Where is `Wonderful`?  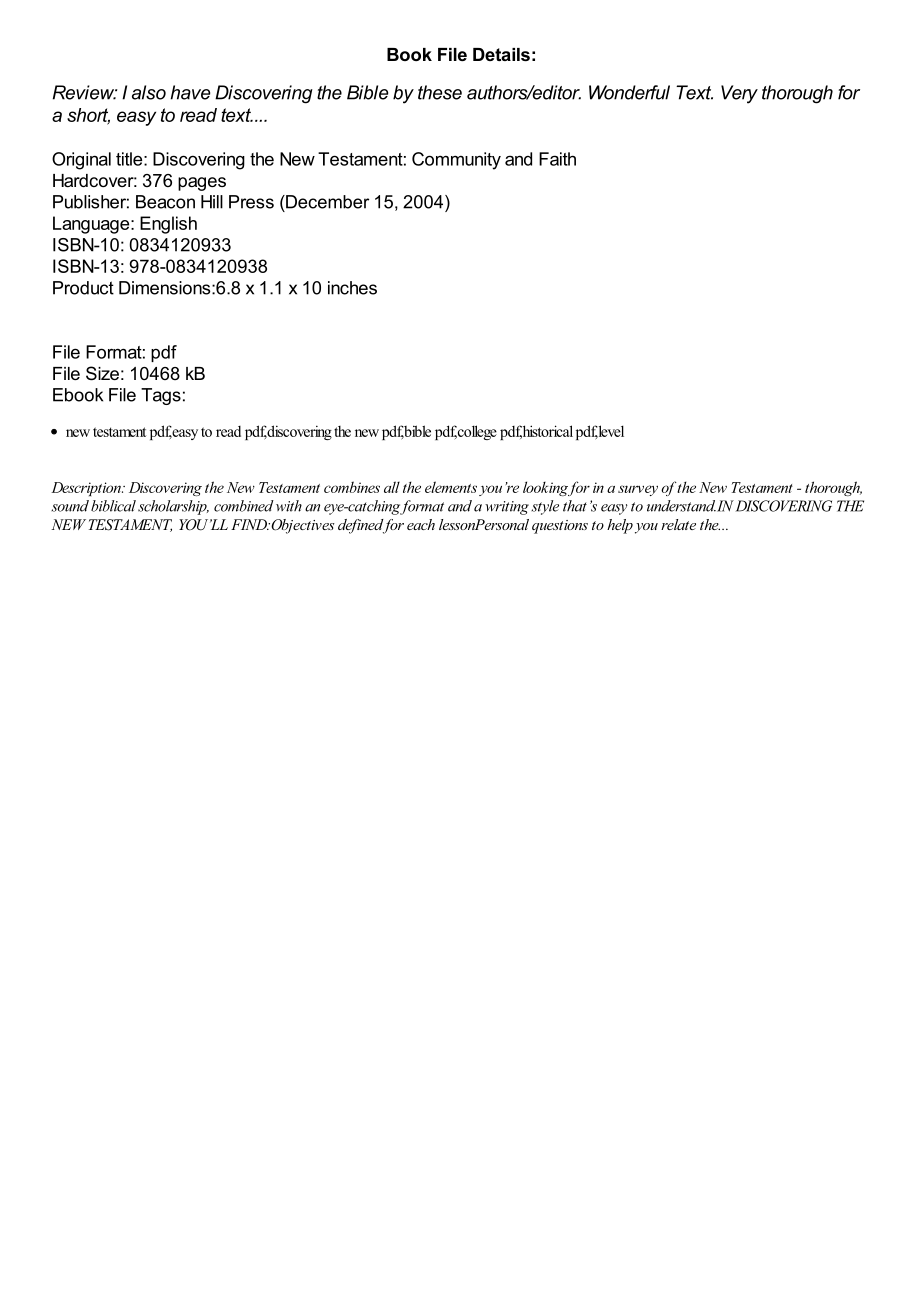 Wonderful is located at coordinates (629, 92).
